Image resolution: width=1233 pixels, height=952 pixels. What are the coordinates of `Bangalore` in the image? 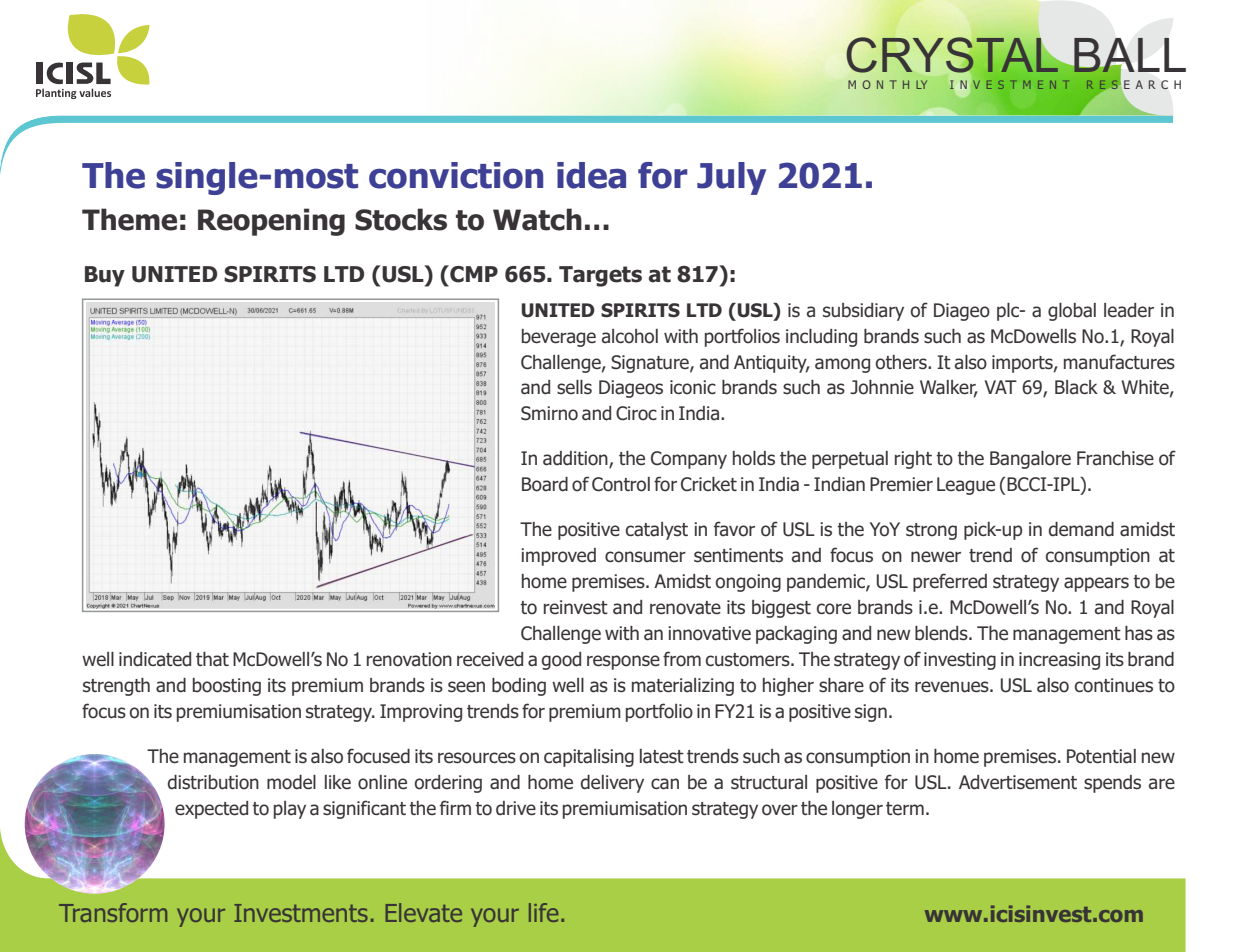 It's located at (1030, 460).
